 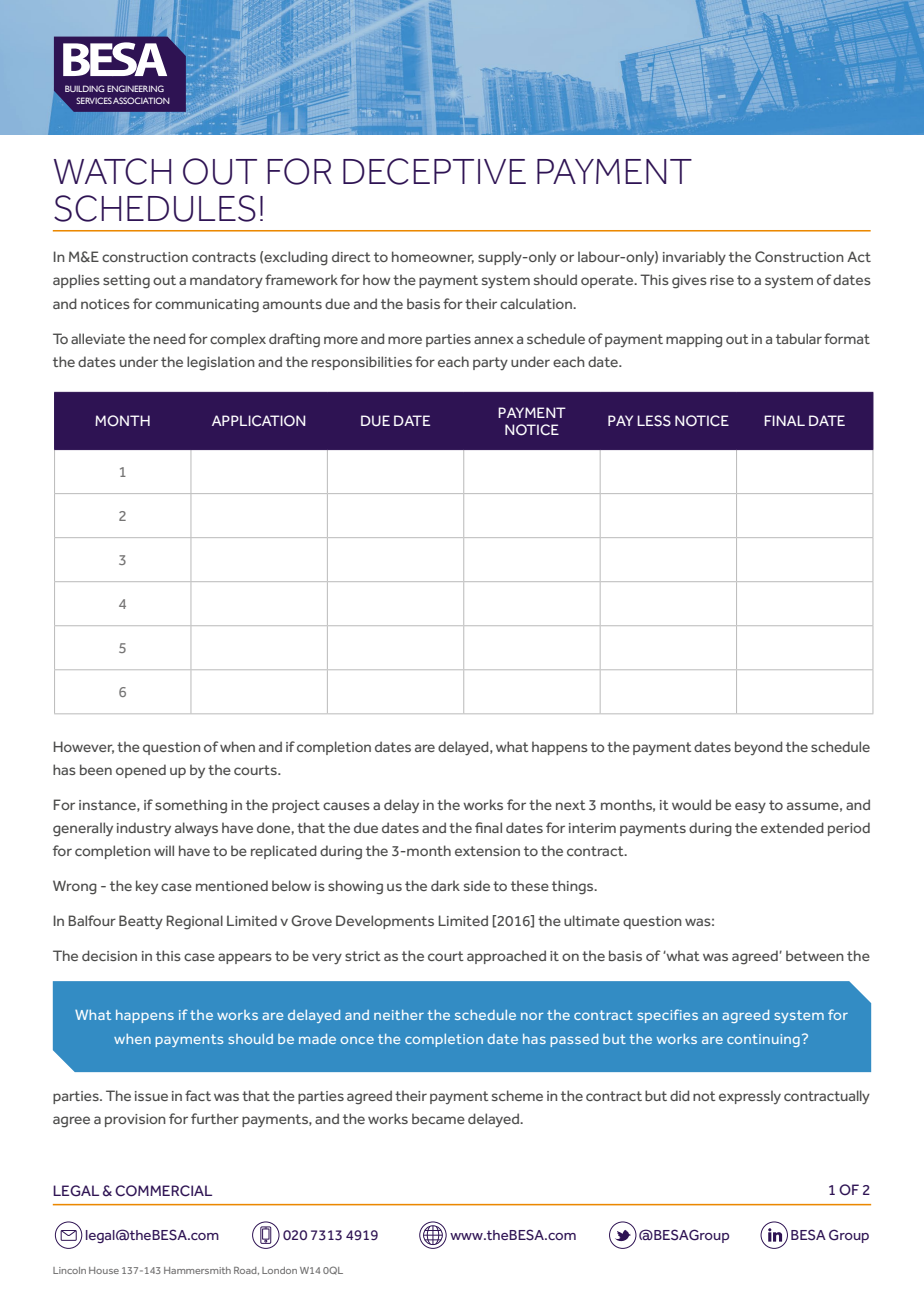 I want to click on However, so click(x=84, y=747).
